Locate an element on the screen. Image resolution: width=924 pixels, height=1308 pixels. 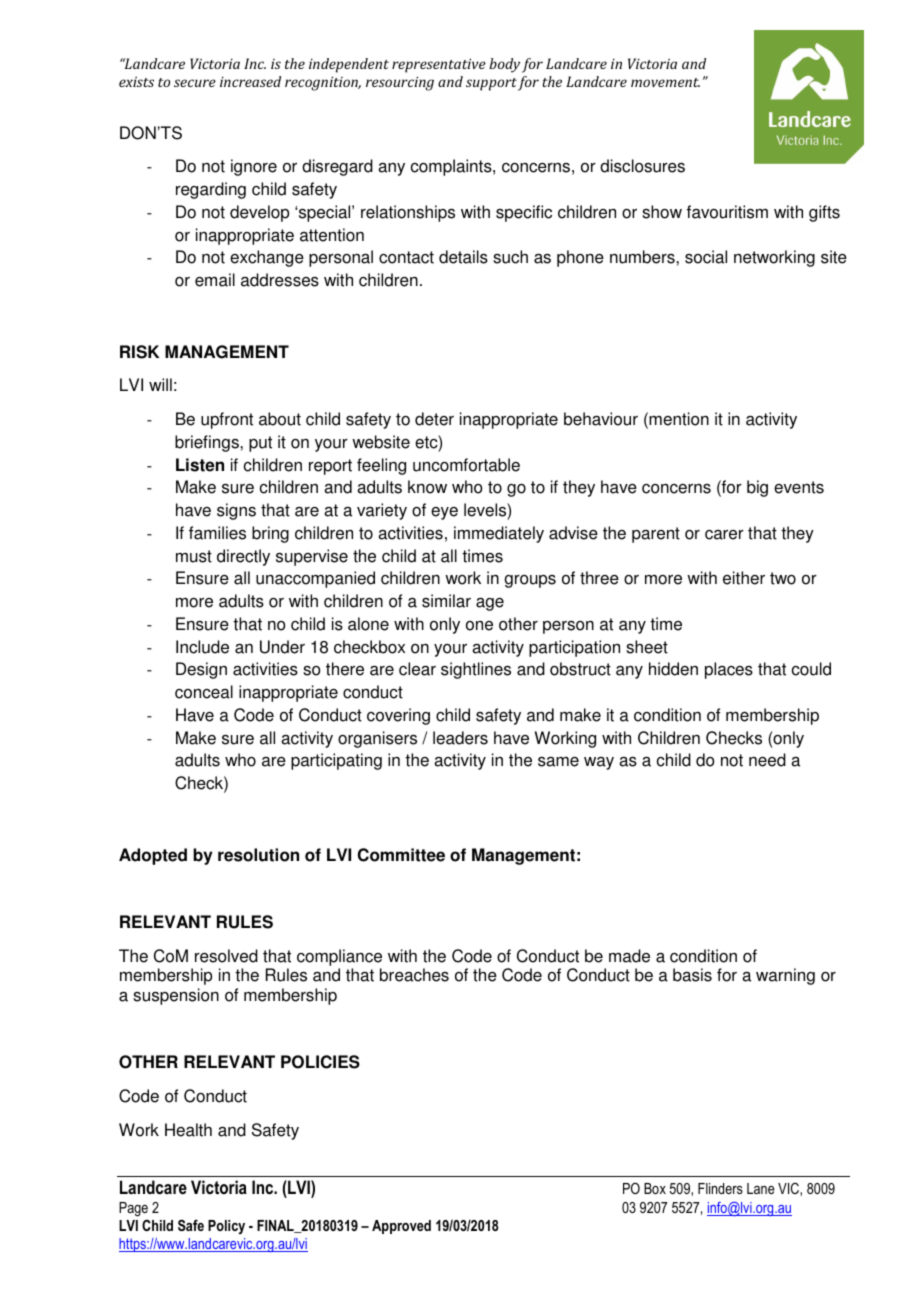
Include is located at coordinates (202, 647).
